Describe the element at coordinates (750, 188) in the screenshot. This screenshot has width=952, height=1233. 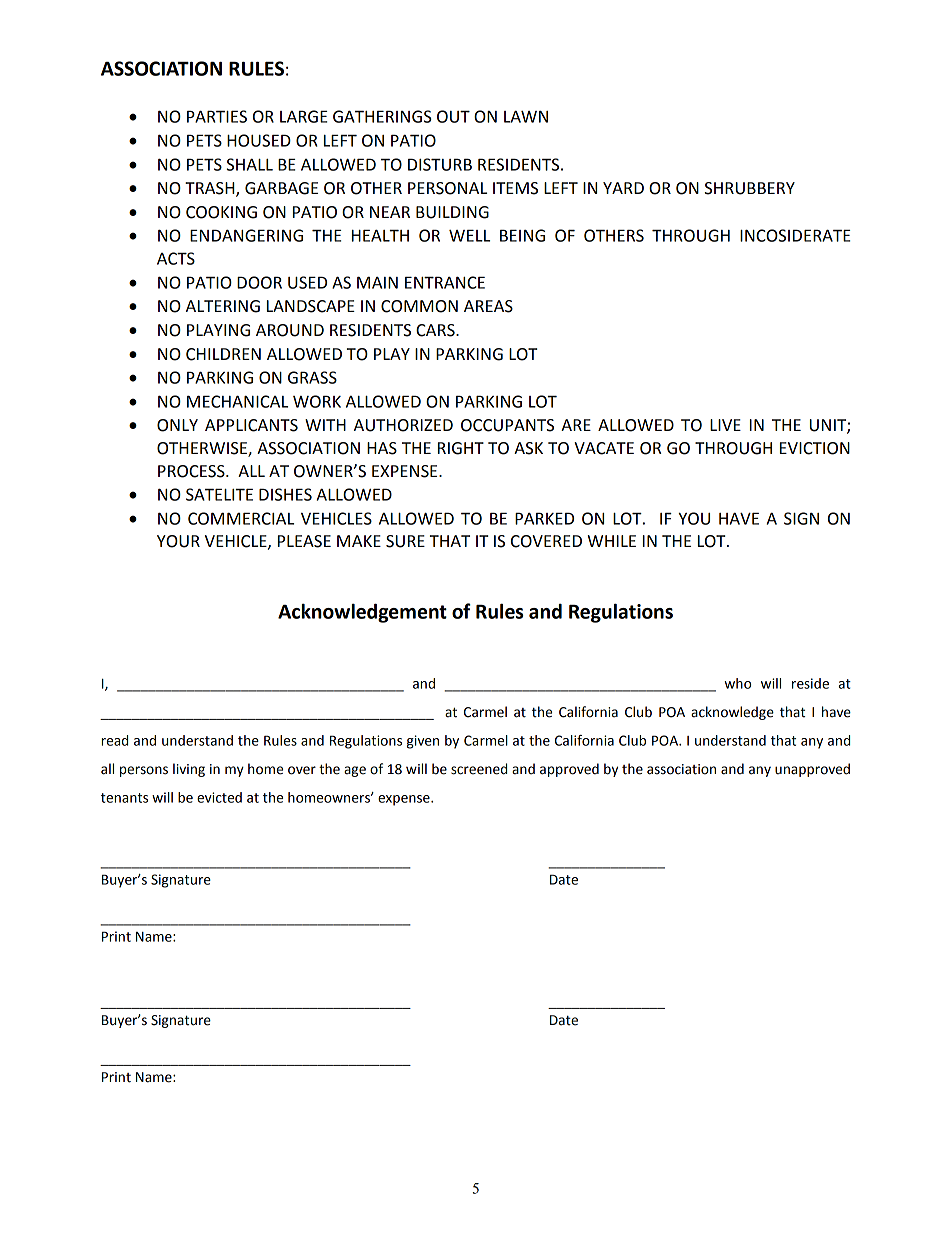
I see `SHRUBBERY` at that location.
